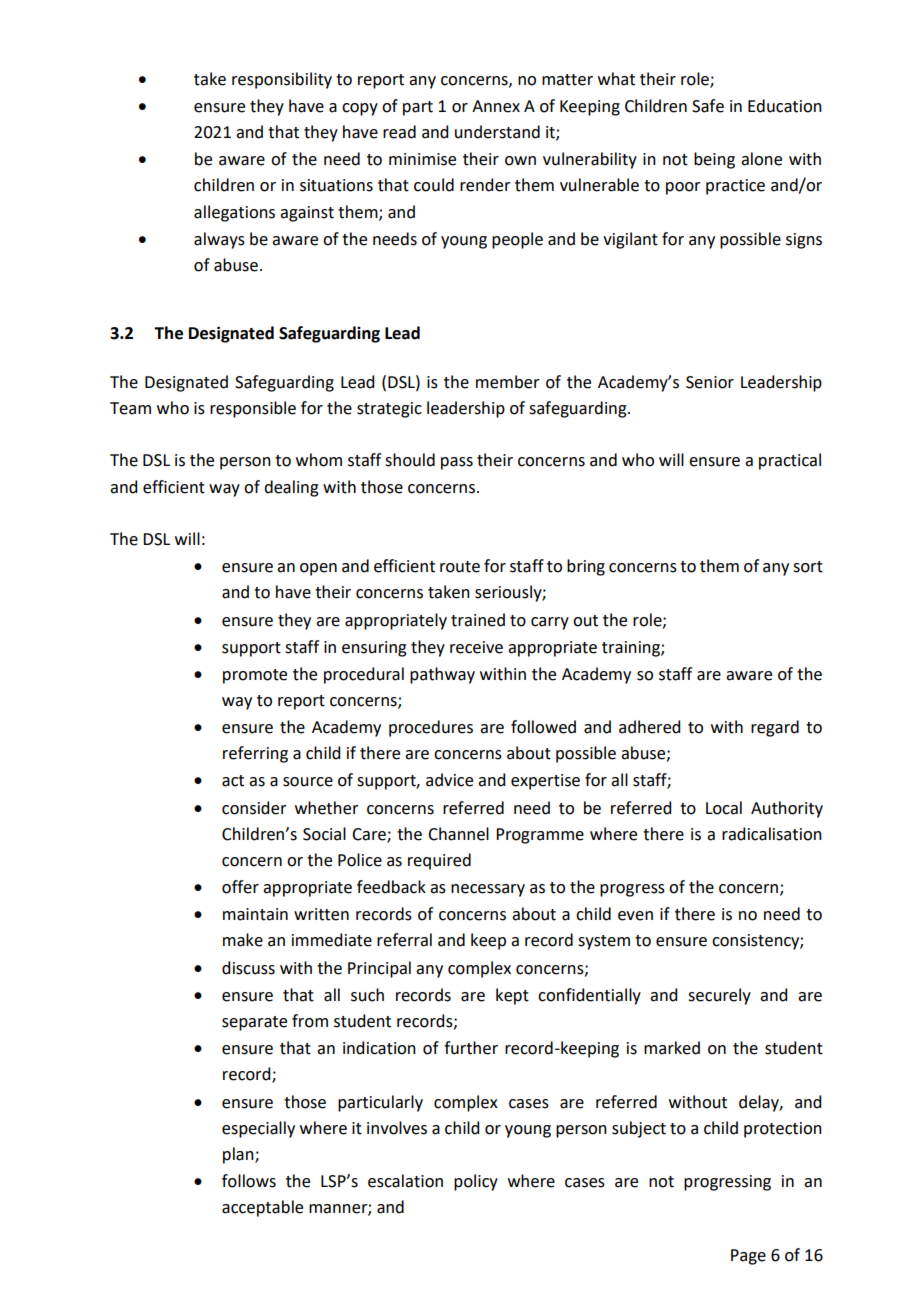 Image resolution: width=924 pixels, height=1308 pixels. What do you see at coordinates (262, 1208) in the screenshot?
I see `acceptable` at bounding box center [262, 1208].
